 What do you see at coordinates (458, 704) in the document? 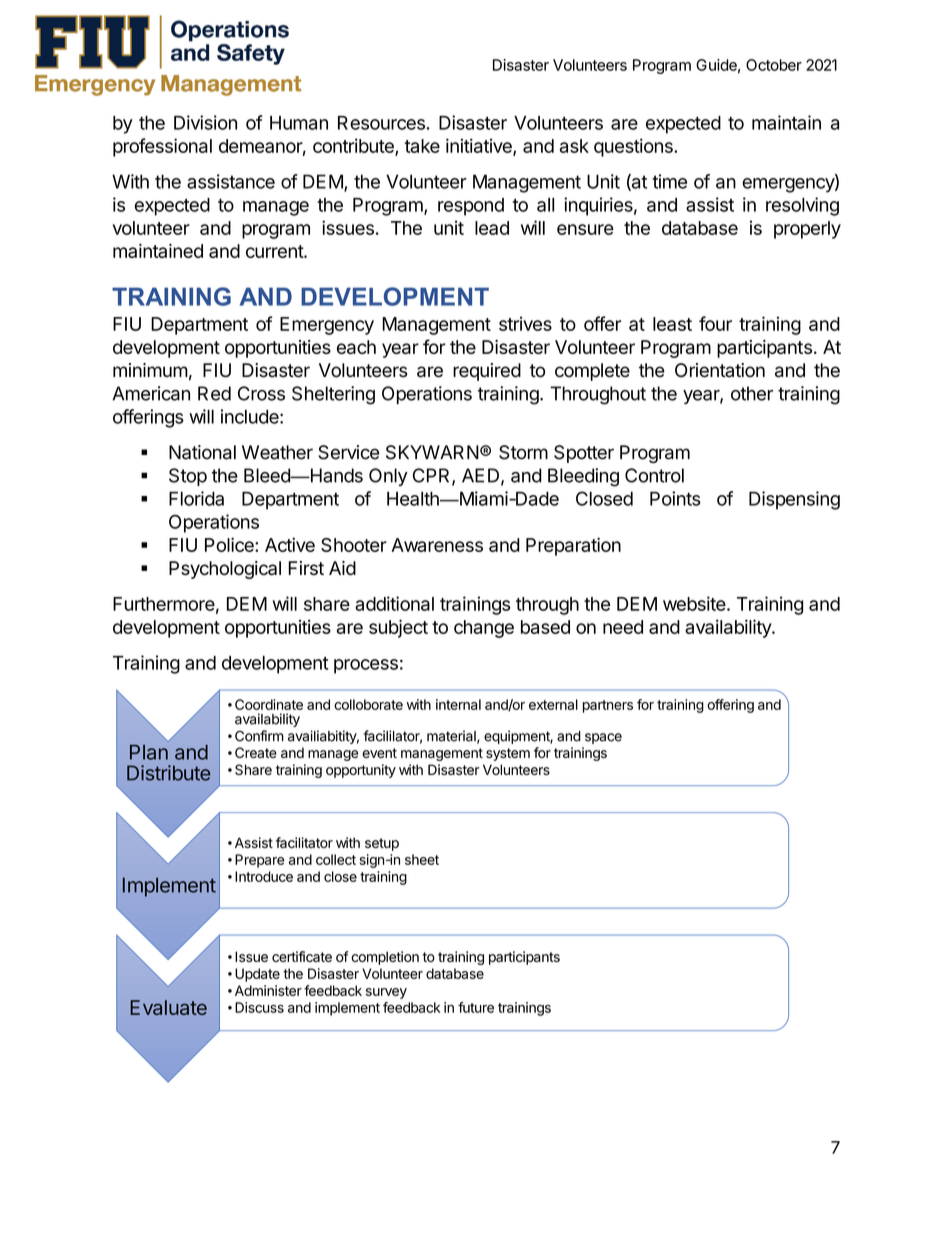
I see `internal` at bounding box center [458, 704].
